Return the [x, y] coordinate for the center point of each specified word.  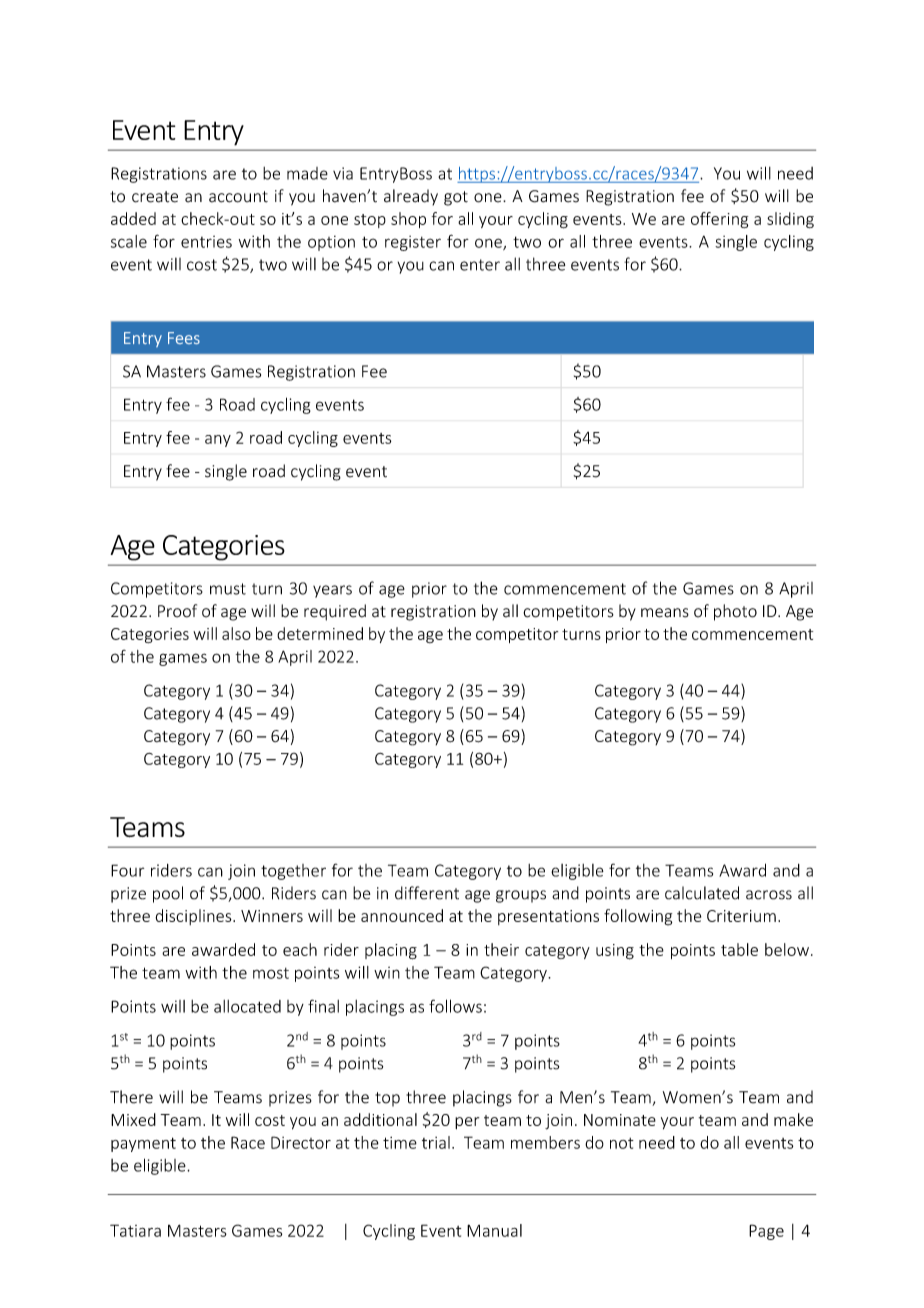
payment [143, 1144]
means [665, 613]
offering [719, 220]
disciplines [194, 917]
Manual [494, 1230]
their [501, 949]
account [238, 197]
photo [735, 612]
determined [320, 633]
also [236, 633]
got [456, 198]
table [739, 949]
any [218, 441]
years [332, 591]
